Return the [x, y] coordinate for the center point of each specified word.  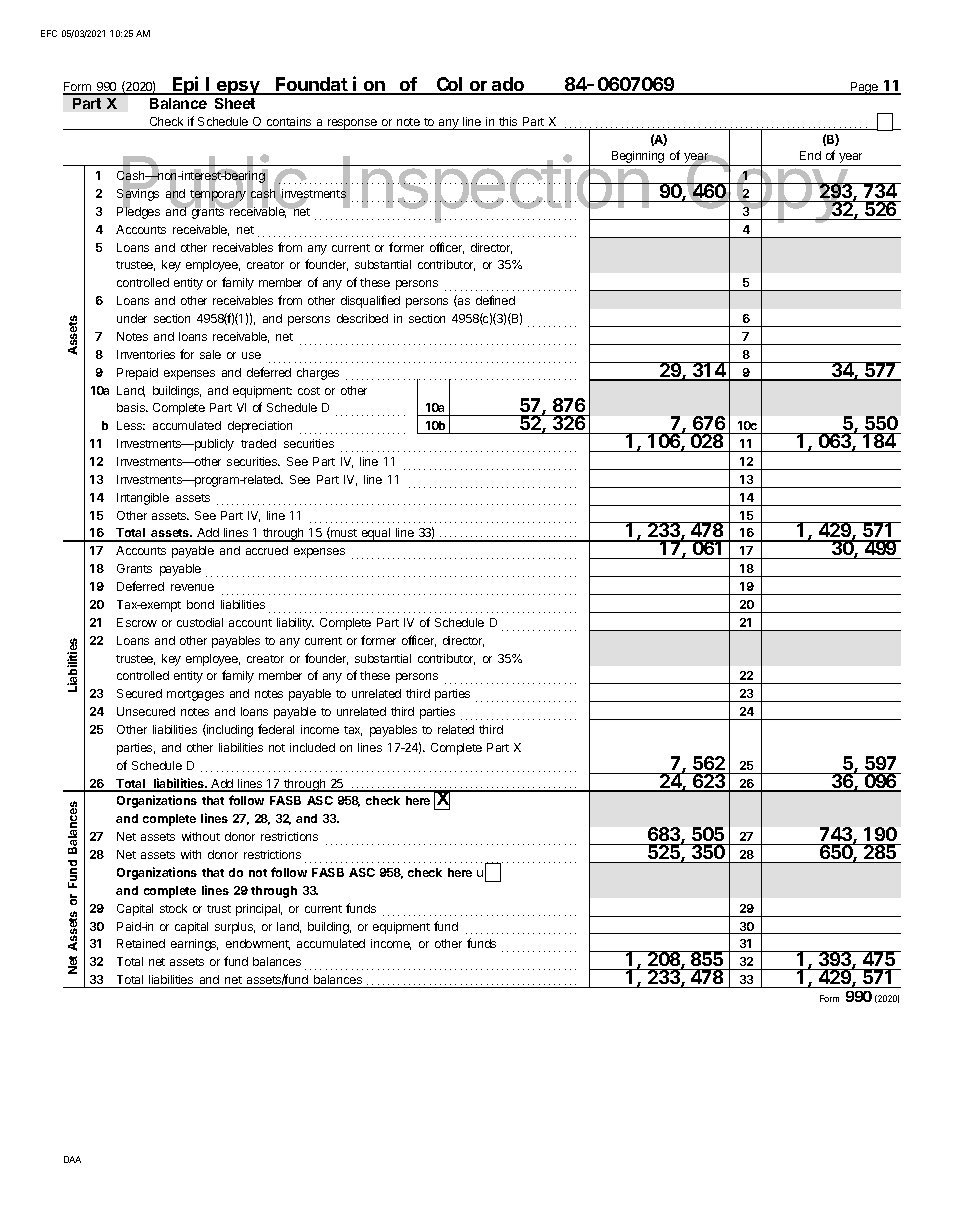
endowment [258, 944]
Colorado [480, 85]
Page [865, 88]
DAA [72, 1159]
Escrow [137, 622]
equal [376, 535]
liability [295, 624]
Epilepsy [217, 85]
